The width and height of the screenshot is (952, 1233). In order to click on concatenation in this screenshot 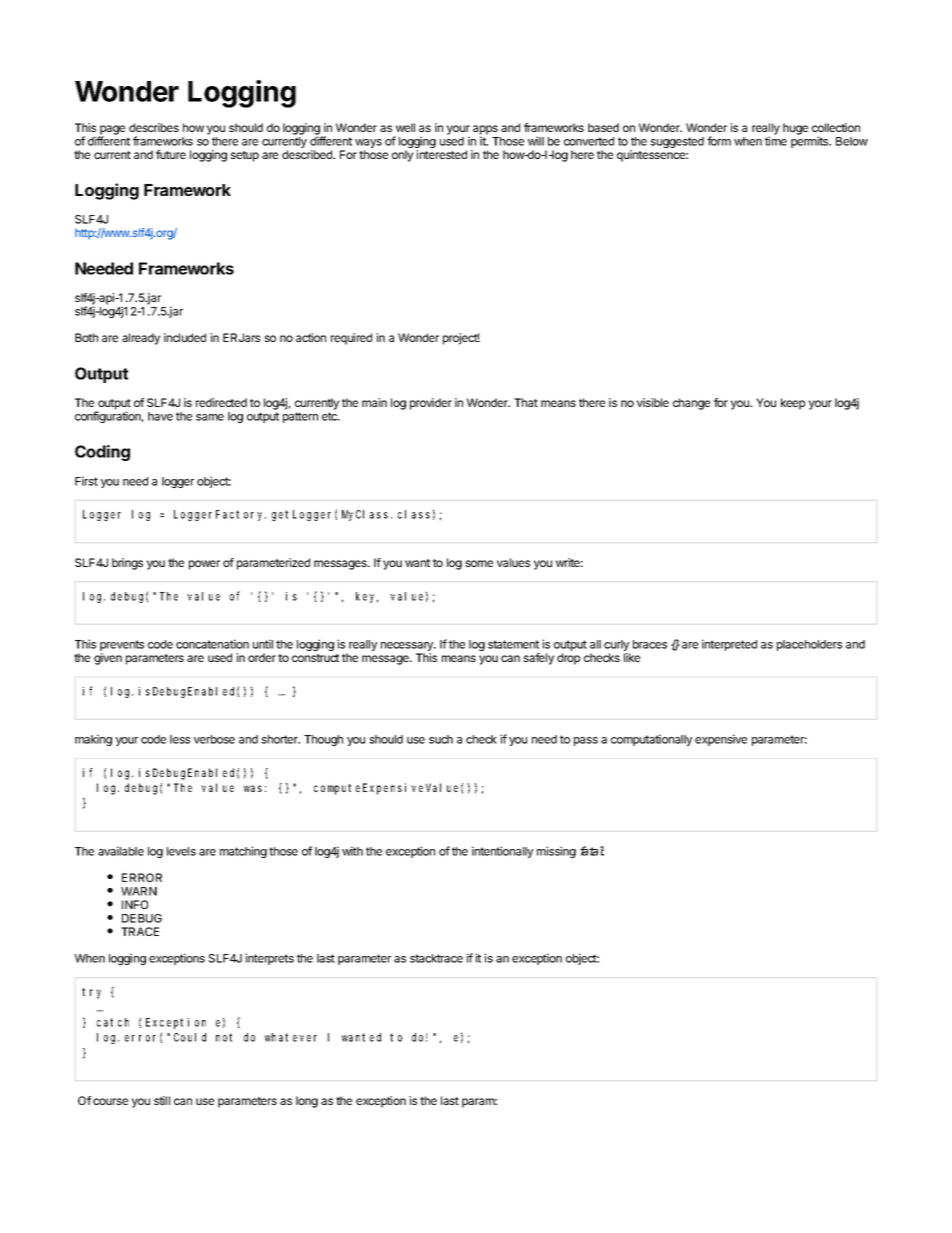, I will do `click(212, 644)`.
